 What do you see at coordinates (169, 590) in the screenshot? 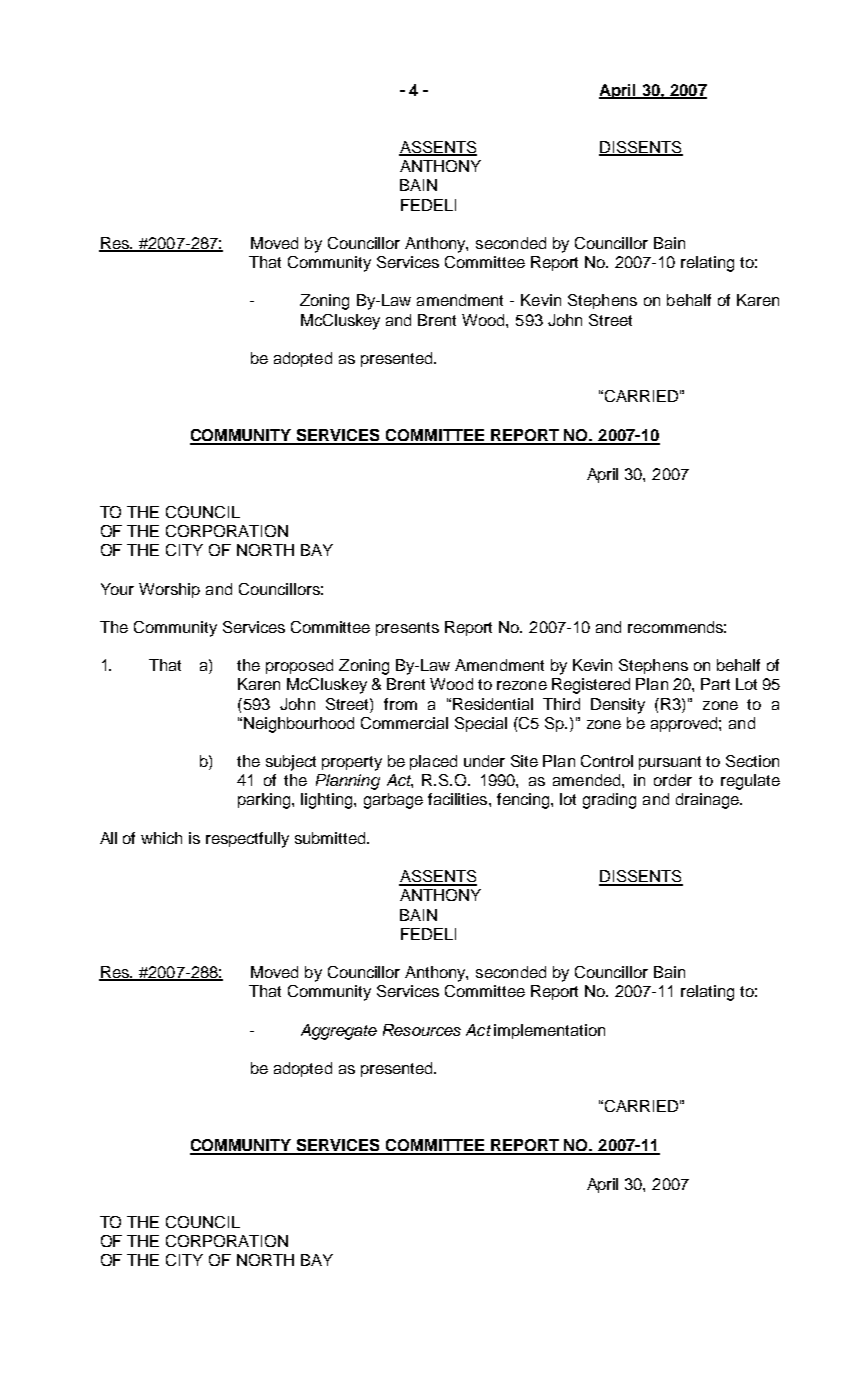
I see `Worship` at bounding box center [169, 590].
